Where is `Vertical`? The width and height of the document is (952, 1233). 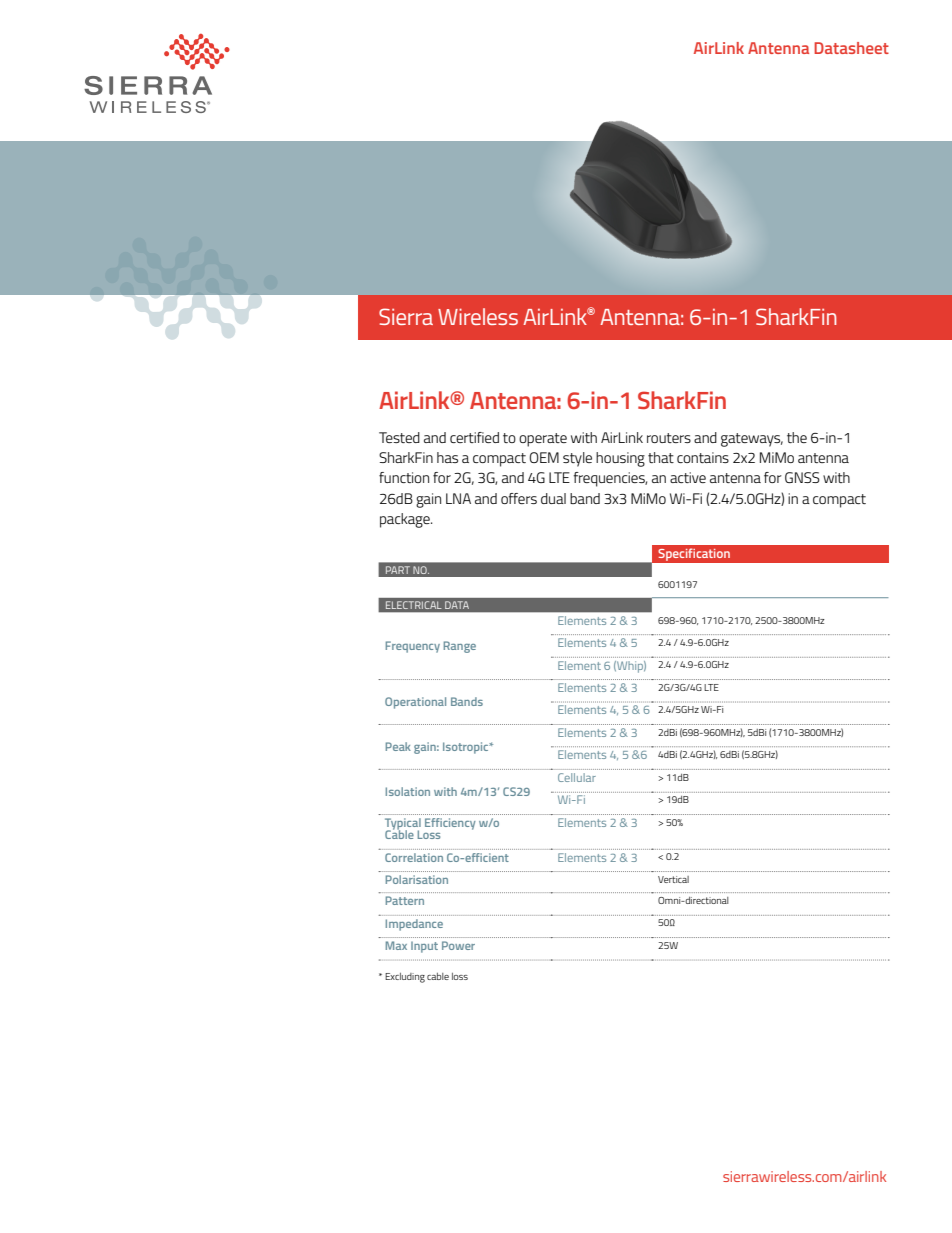 Vertical is located at coordinates (673, 879).
